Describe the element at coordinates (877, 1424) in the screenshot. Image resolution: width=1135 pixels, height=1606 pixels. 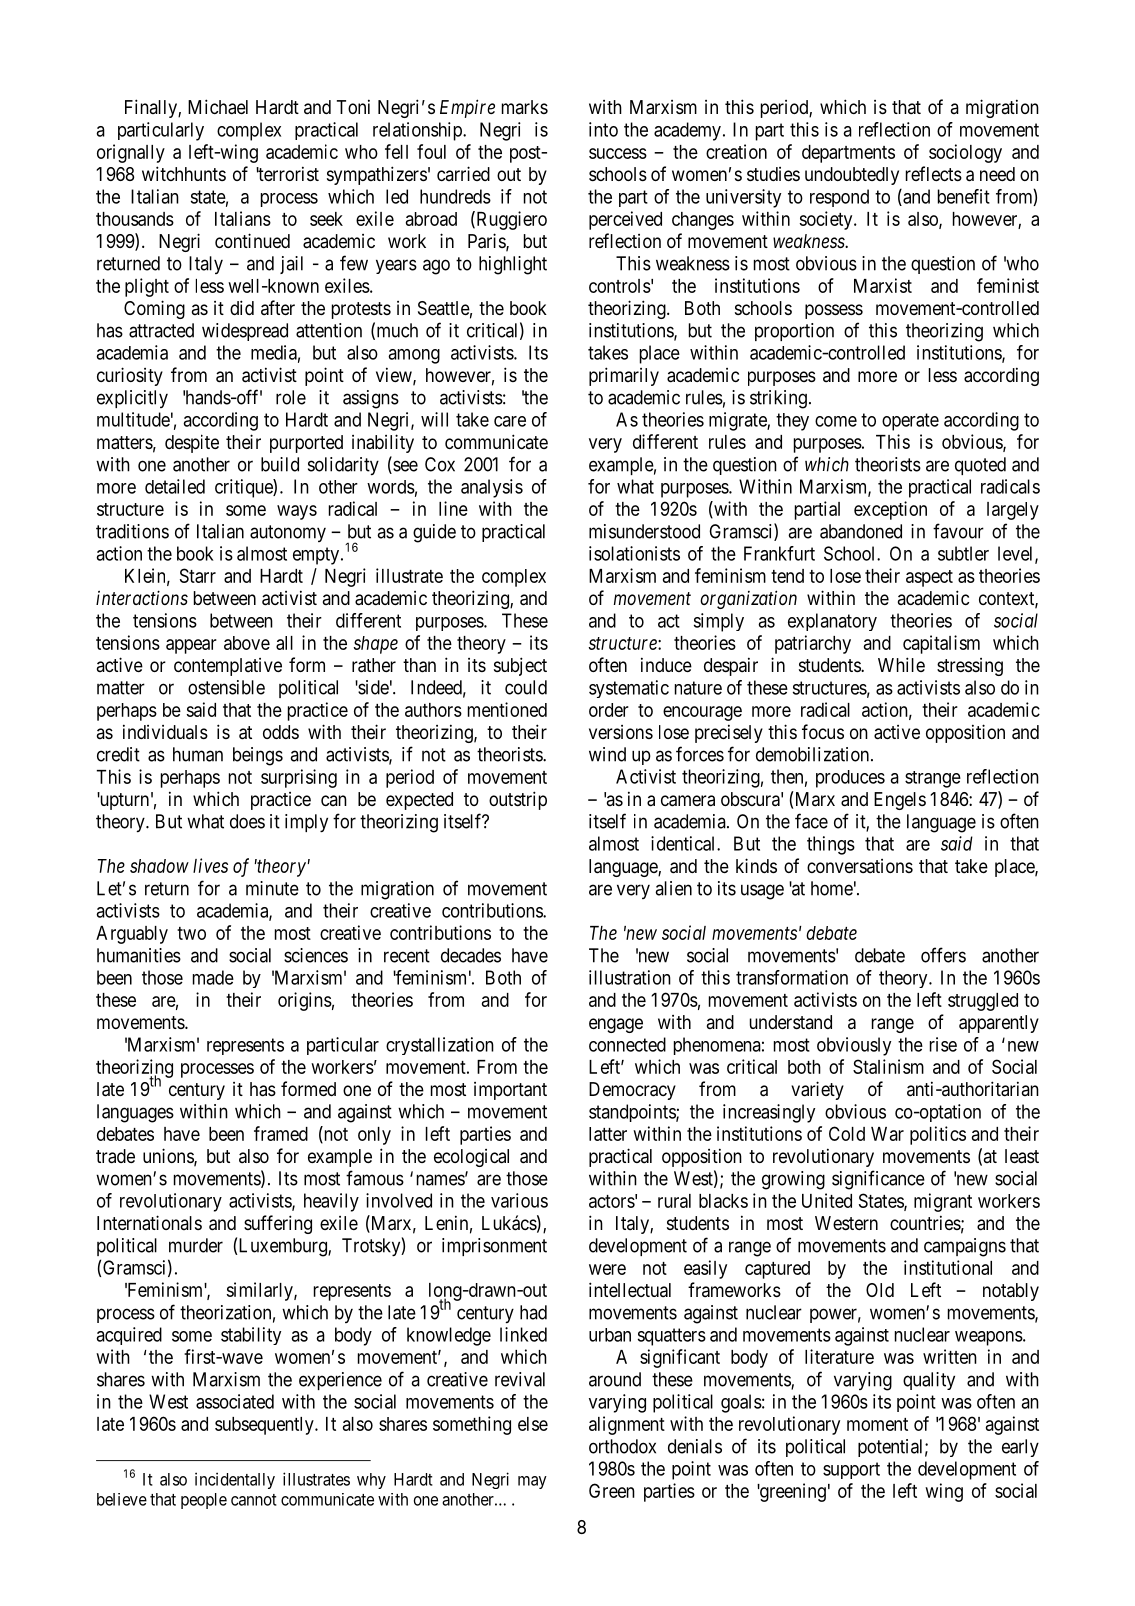
I see `moment` at that location.
